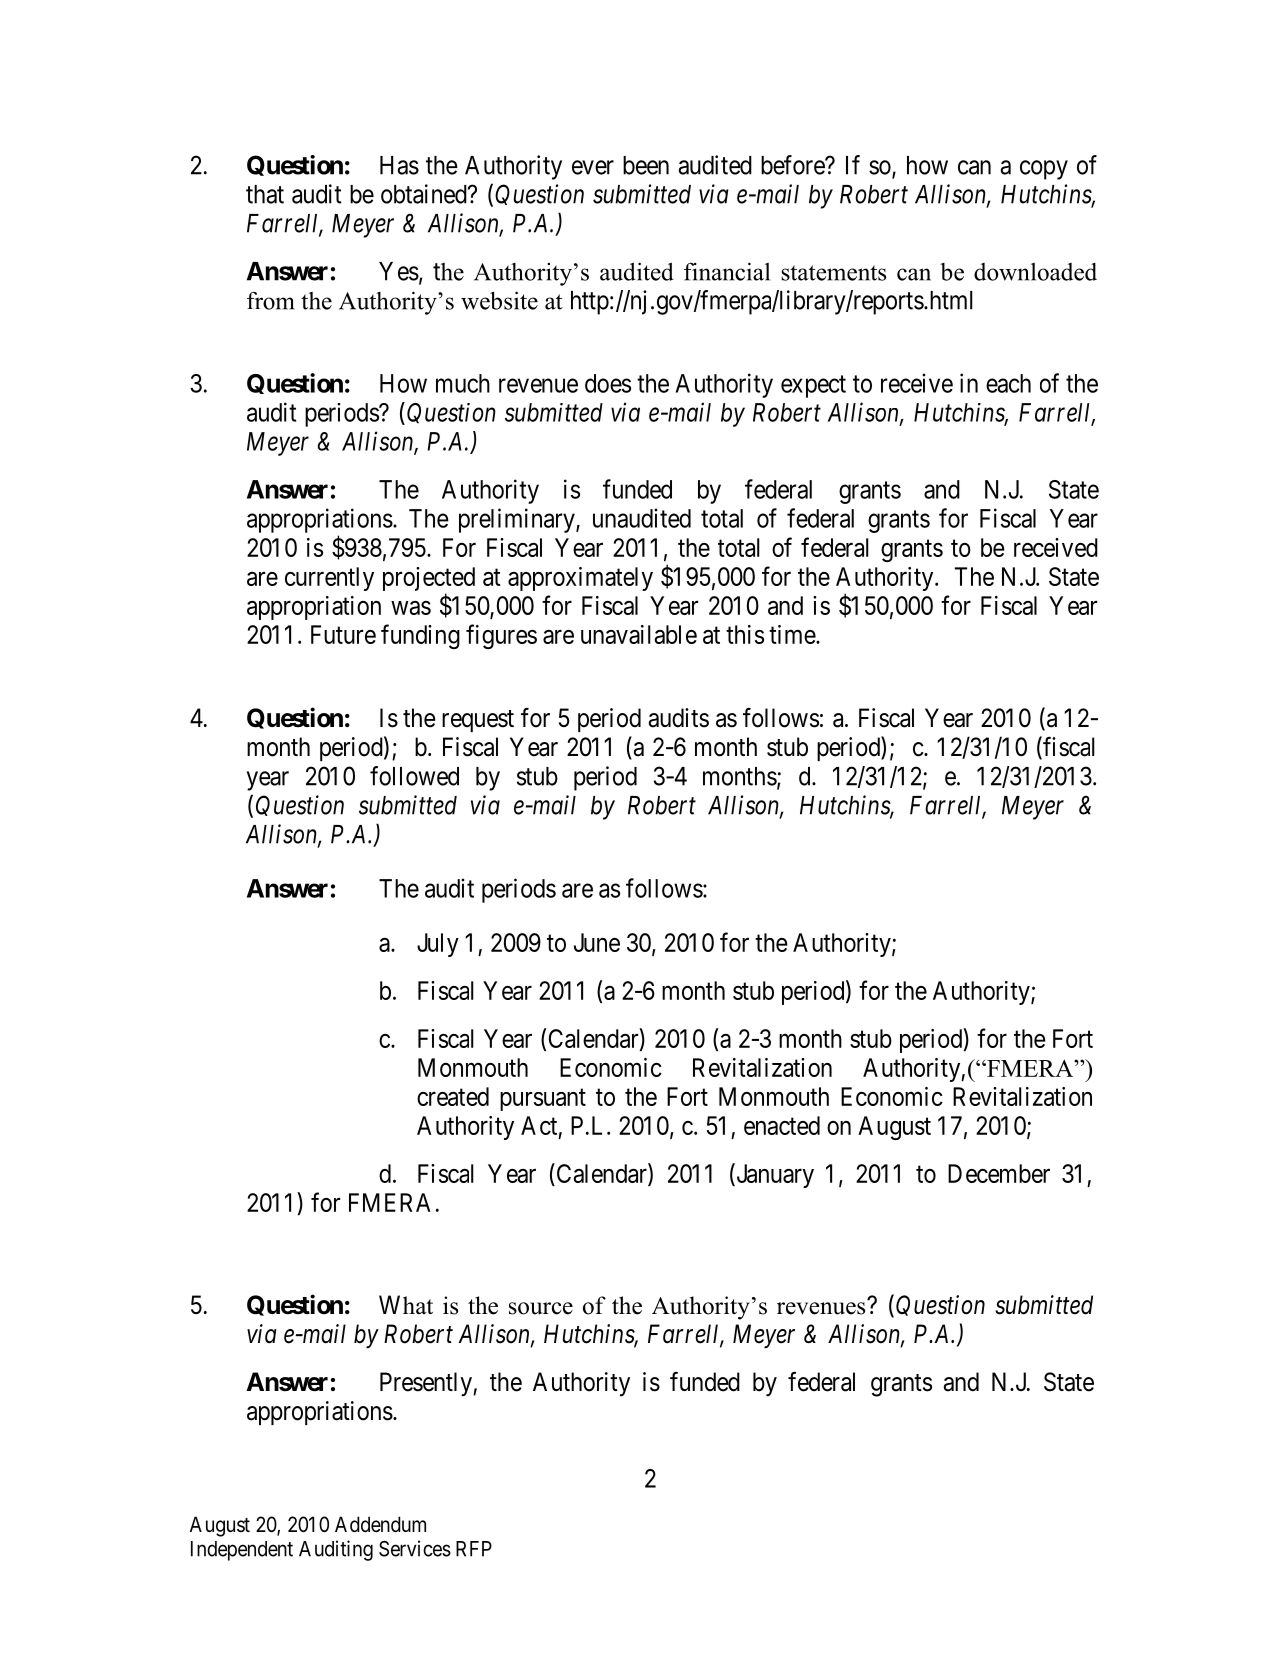 Image resolution: width=1287 pixels, height=1666 pixels. What do you see at coordinates (999, 1173) in the screenshot?
I see `December` at bounding box center [999, 1173].
